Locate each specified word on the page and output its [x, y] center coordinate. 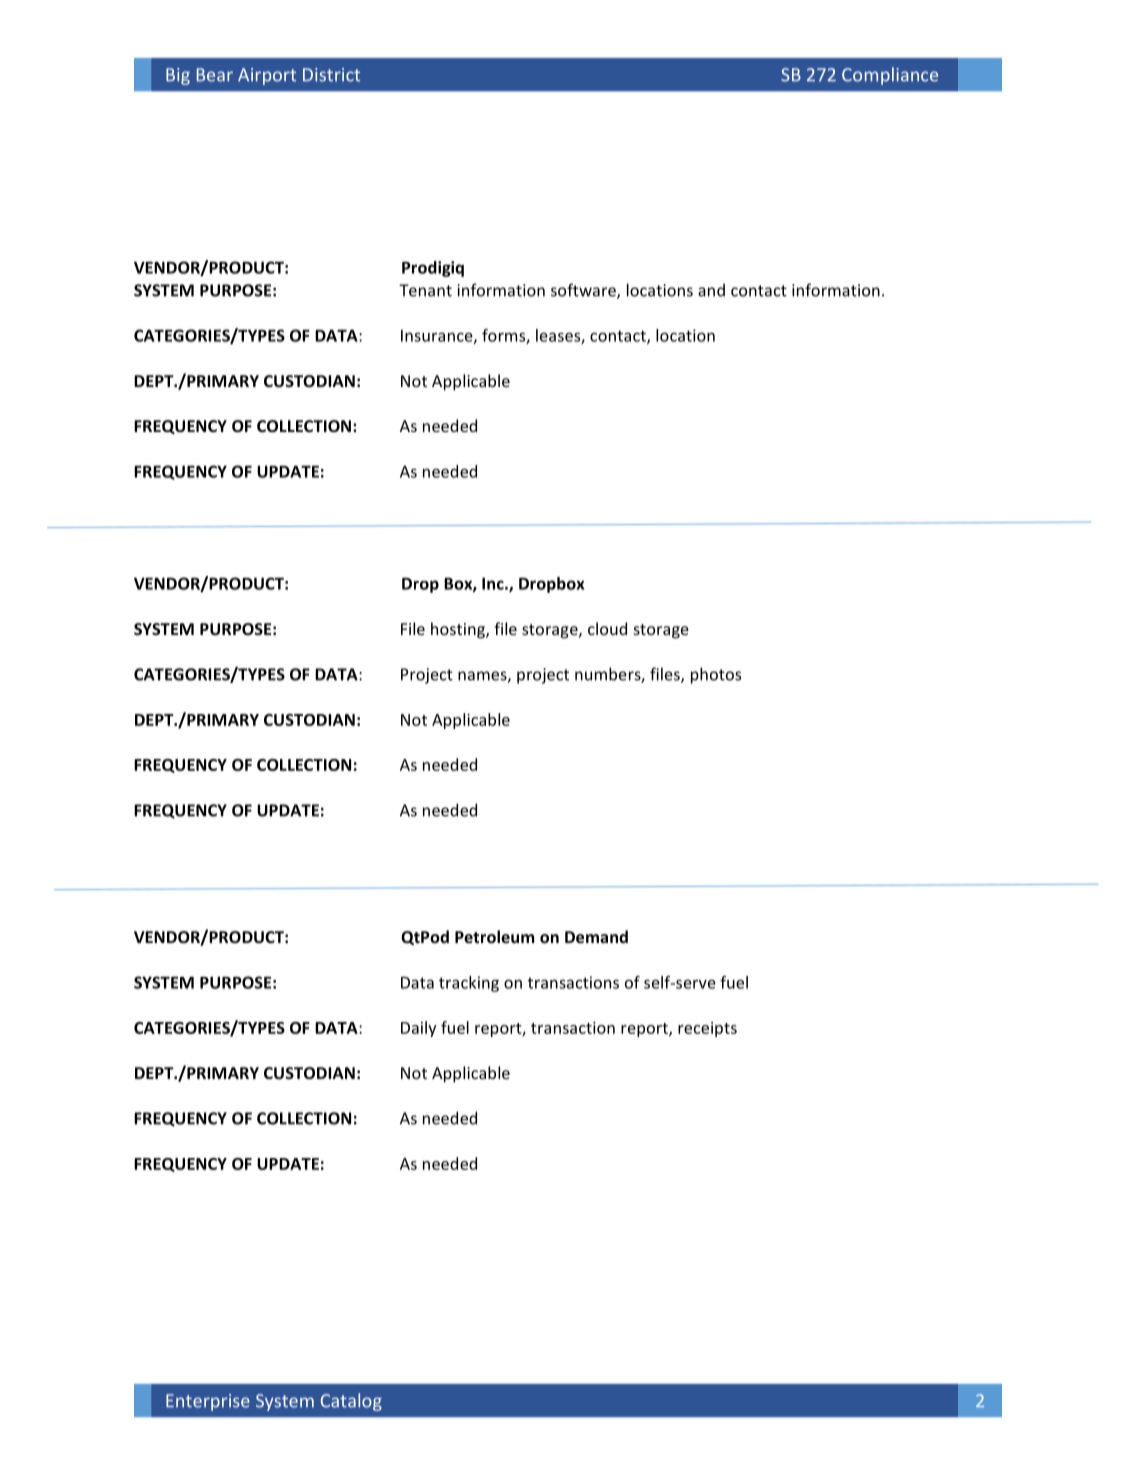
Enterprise [208, 1402]
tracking [469, 984]
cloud [607, 628]
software [584, 291]
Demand [596, 936]
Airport [267, 76]
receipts [707, 1029]
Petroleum [494, 936]
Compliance [890, 76]
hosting [459, 630]
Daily [418, 1029]
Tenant [425, 290]
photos [716, 675]
